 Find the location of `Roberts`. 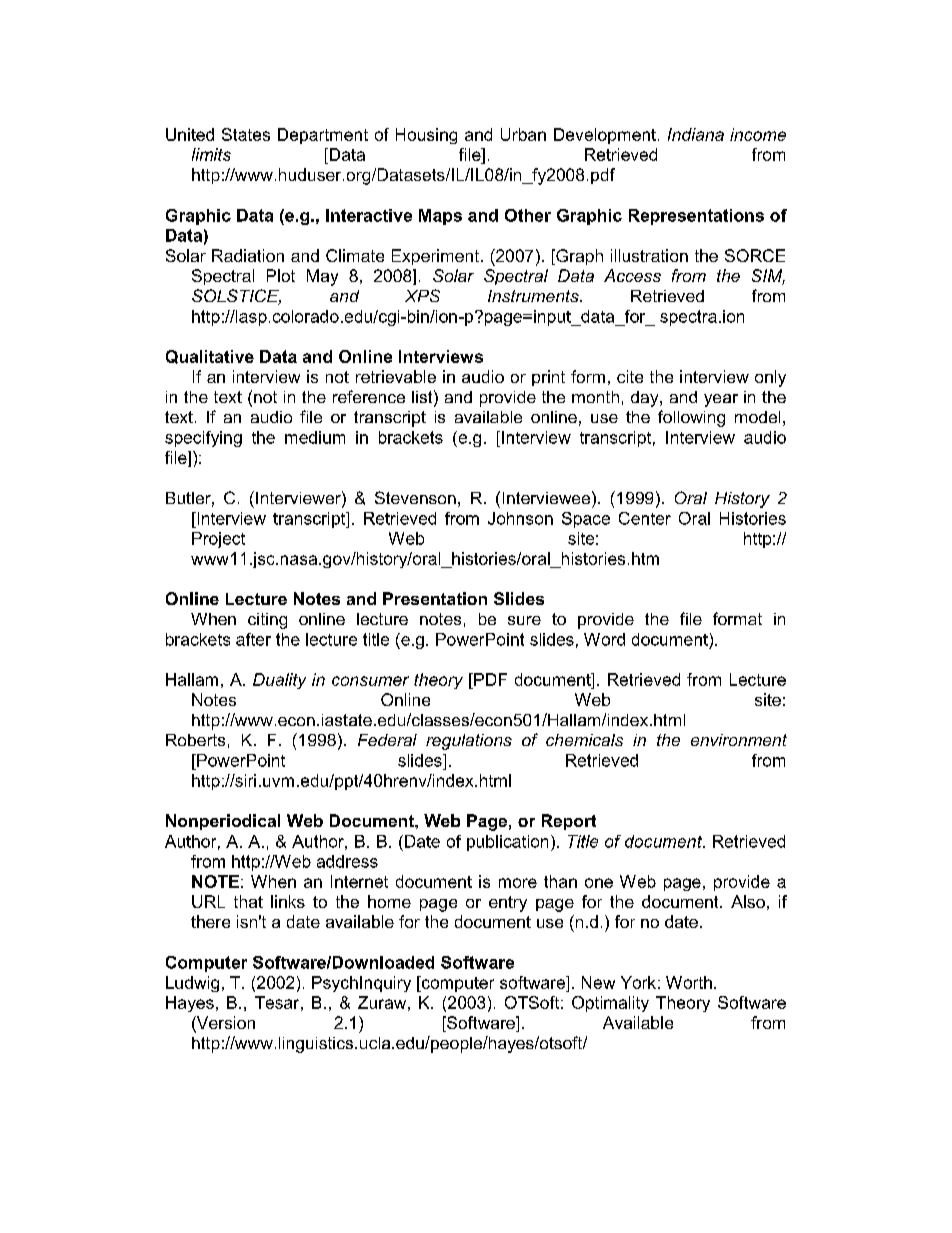

Roberts is located at coordinates (195, 740).
